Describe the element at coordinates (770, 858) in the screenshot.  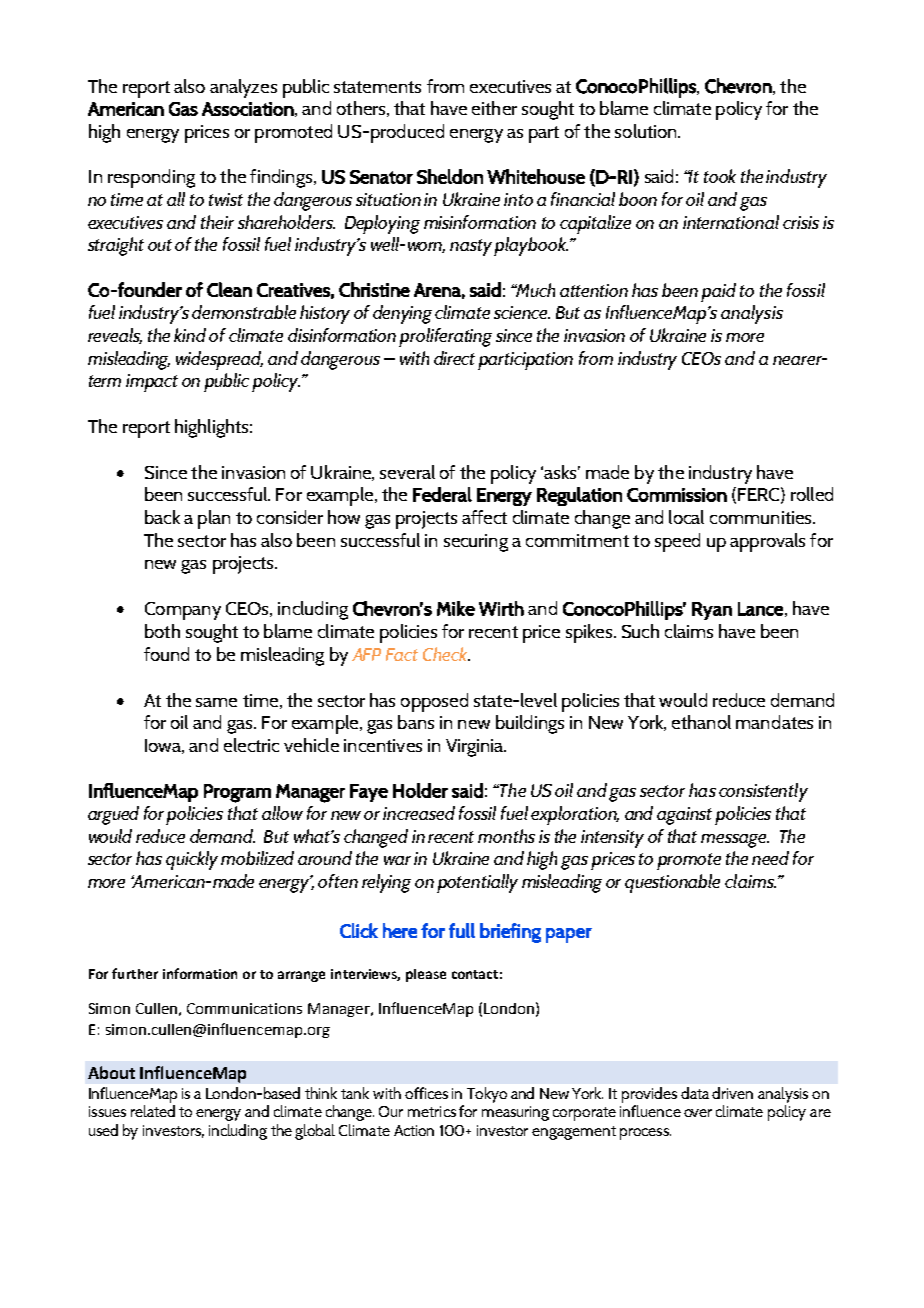
I see `need` at that location.
